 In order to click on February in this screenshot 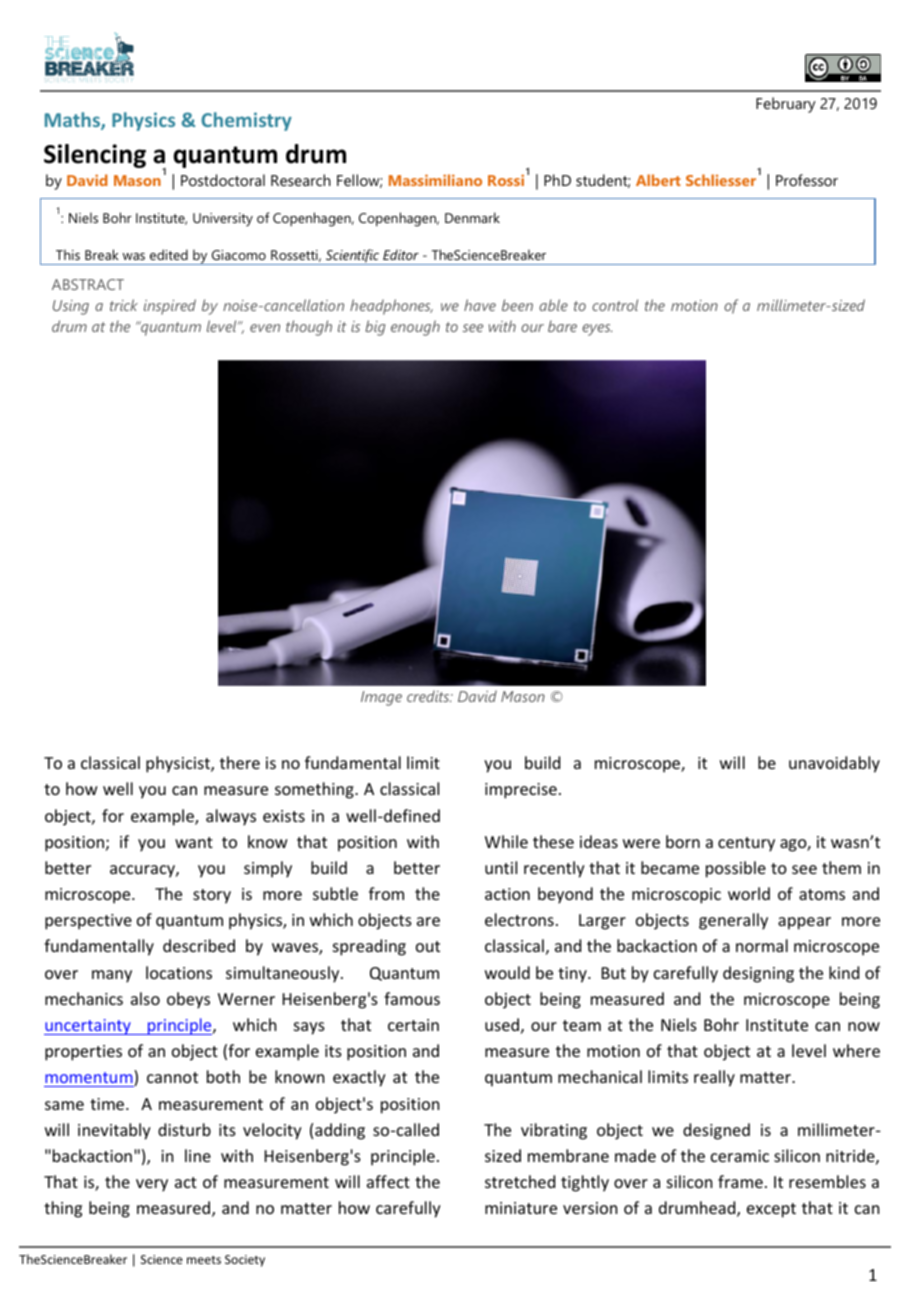, I will do `click(786, 105)`.
